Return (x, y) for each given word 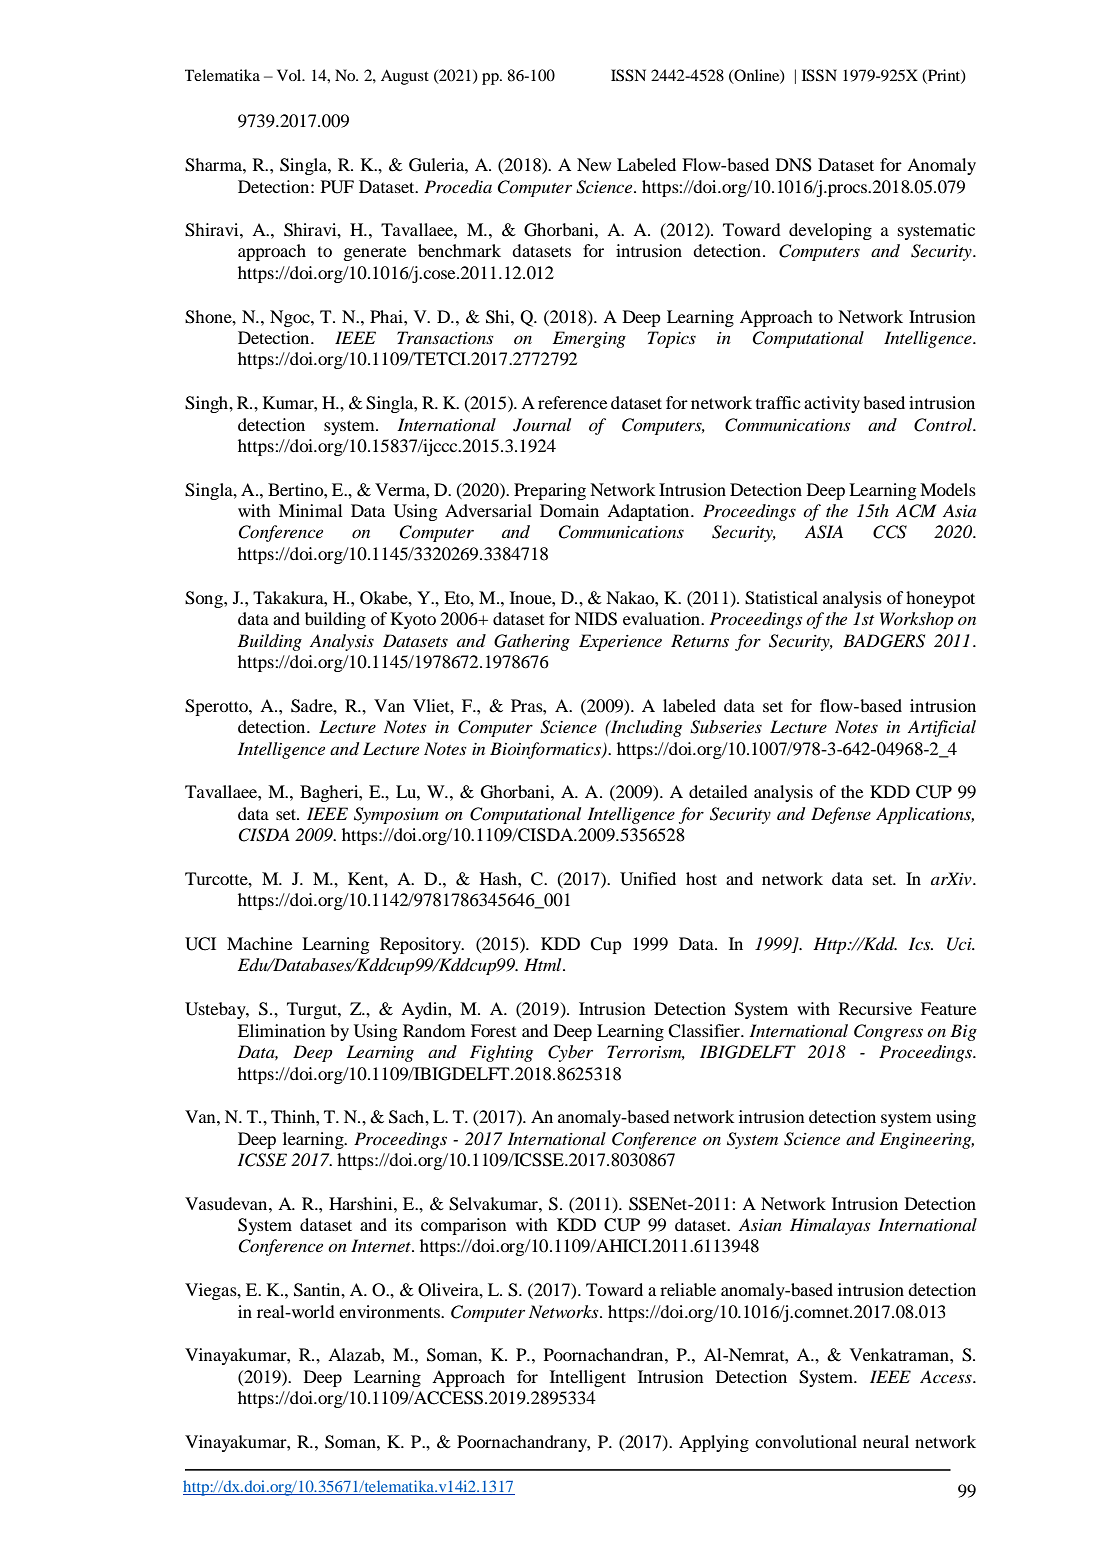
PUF (337, 187)
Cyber (570, 1053)
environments (390, 1311)
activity (832, 404)
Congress (888, 1032)
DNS (794, 165)
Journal (542, 425)
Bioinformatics (546, 750)
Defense (841, 815)
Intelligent (588, 1378)
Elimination (281, 1030)
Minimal (311, 510)
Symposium (396, 815)
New (594, 164)
